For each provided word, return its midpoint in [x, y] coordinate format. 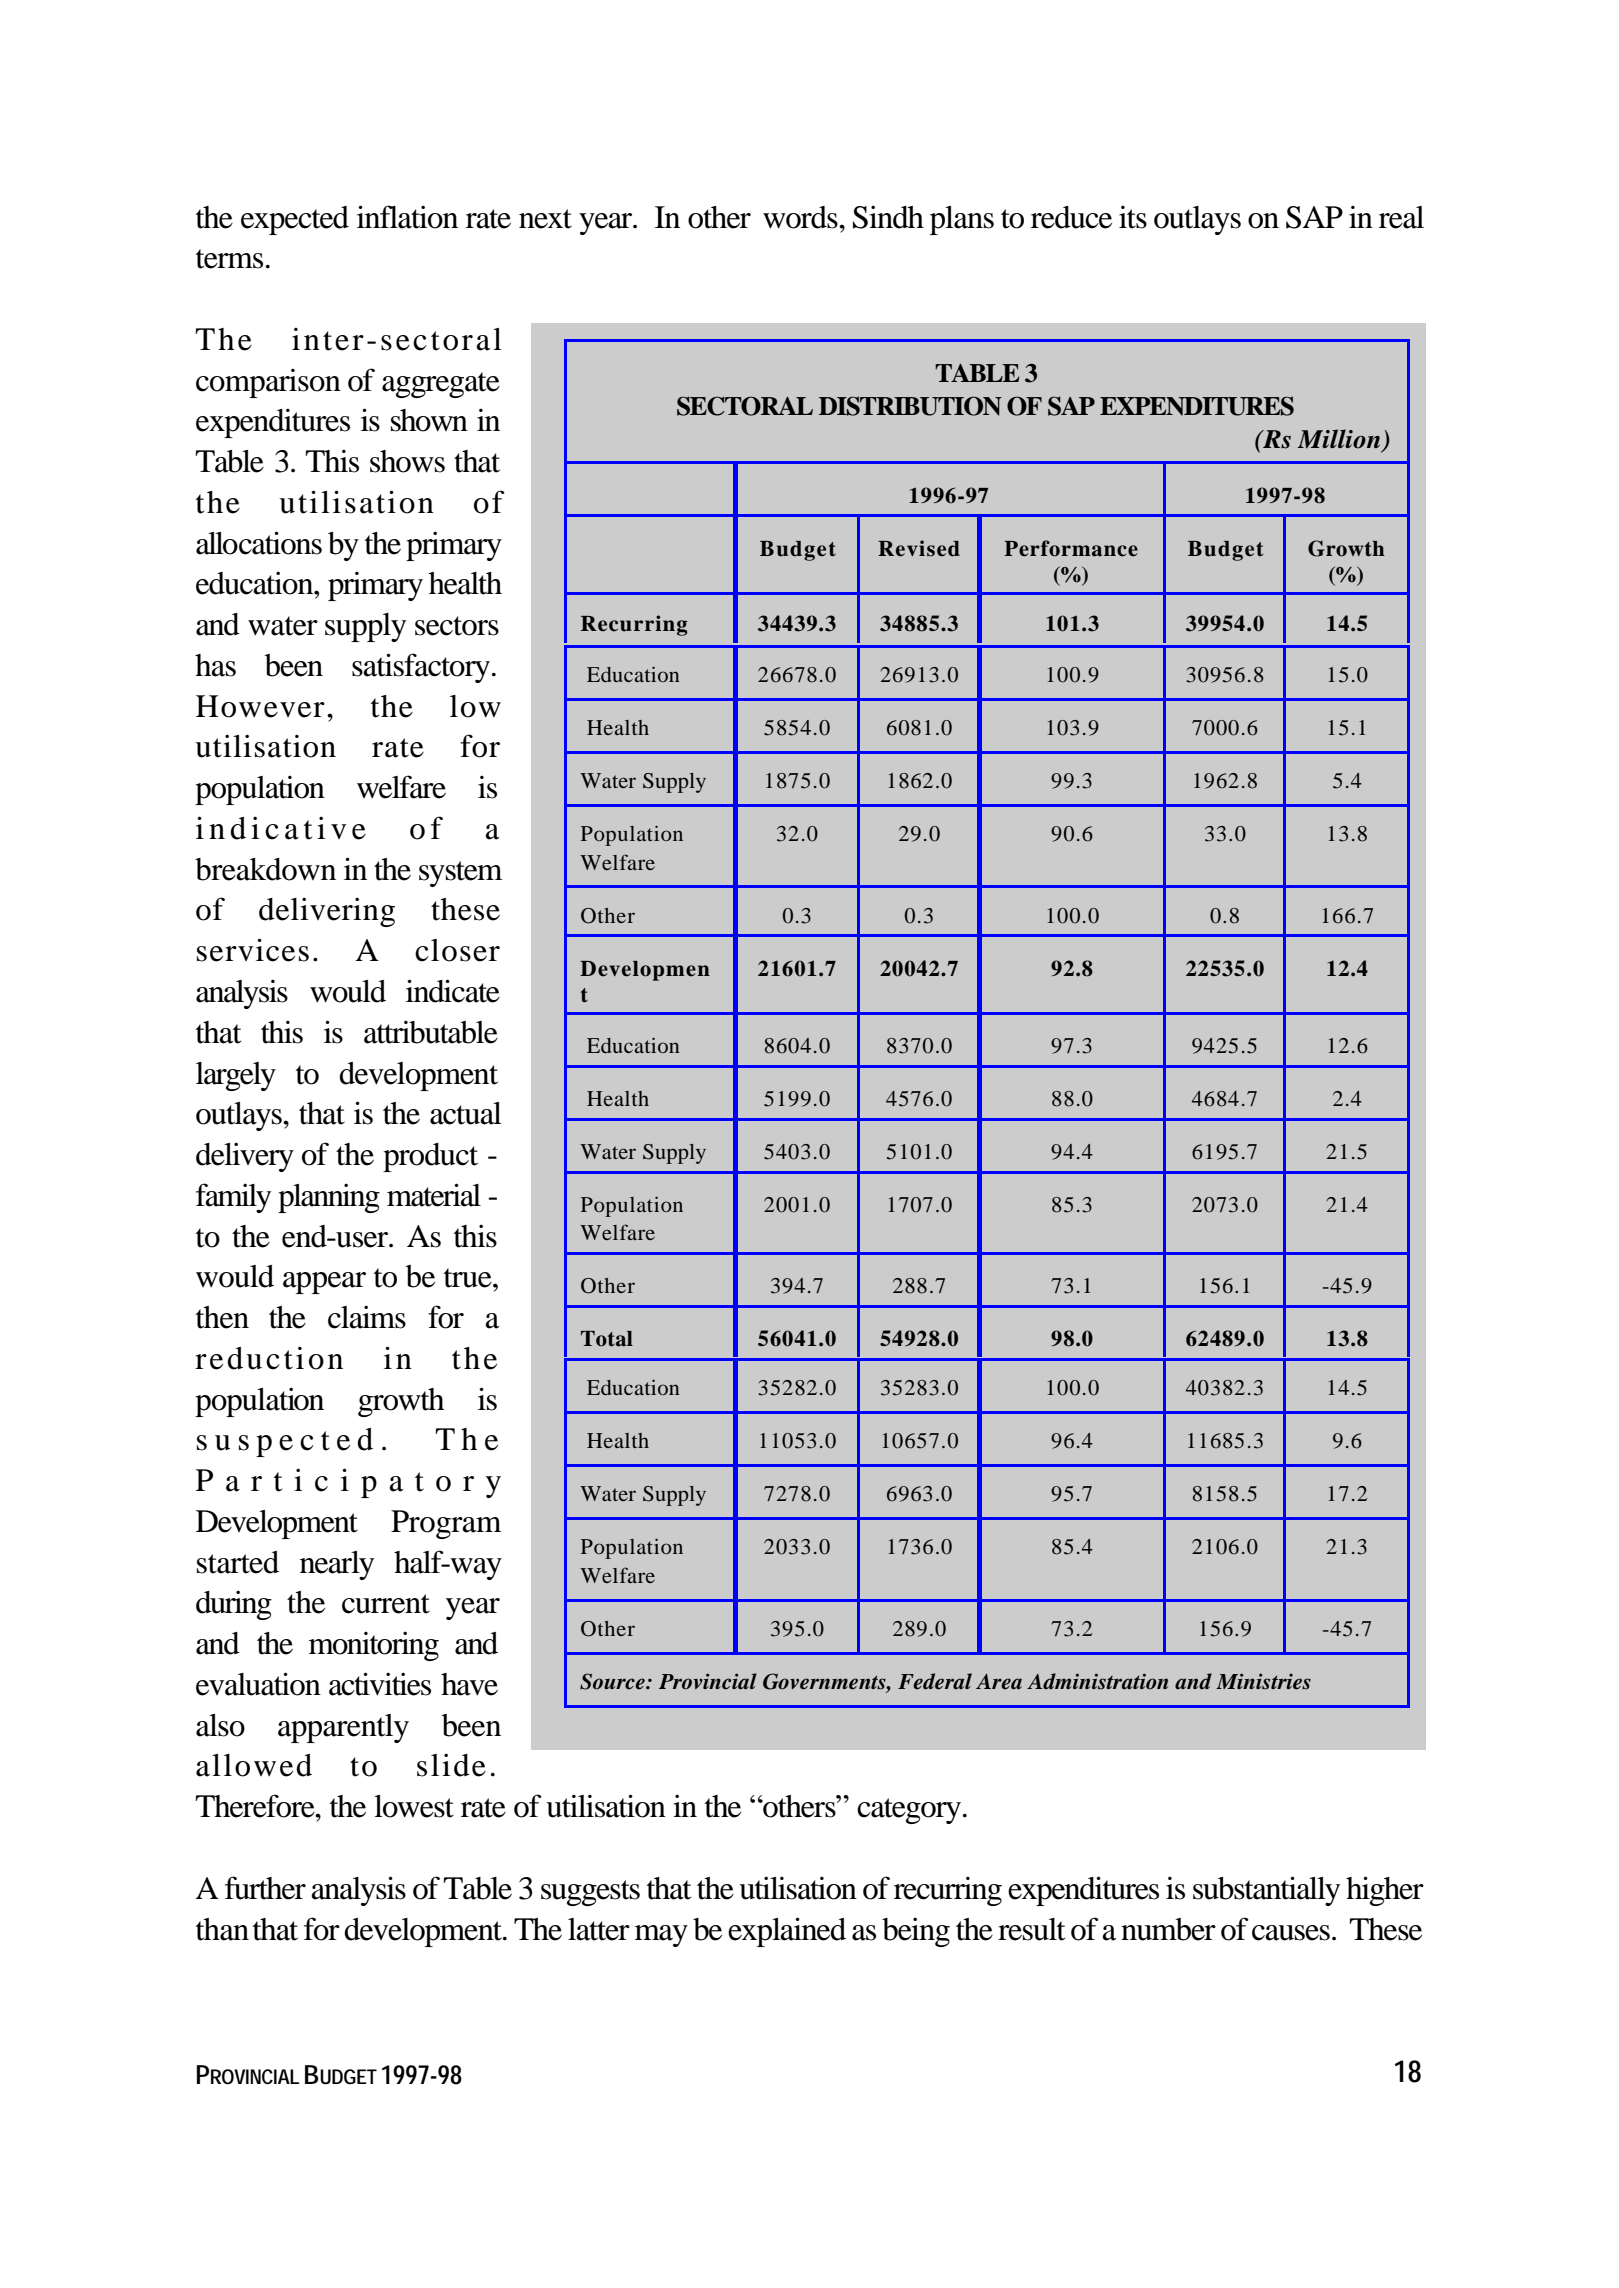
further [265, 1888]
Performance [1071, 548]
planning [329, 1198]
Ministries [1263, 1681]
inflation [407, 217]
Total [607, 1339]
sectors [457, 626]
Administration [1097, 1681]
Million [1339, 439]
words [801, 217]
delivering [327, 912]
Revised [919, 548]
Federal [935, 1681]
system [460, 874]
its [1133, 217]
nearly [337, 1565]
